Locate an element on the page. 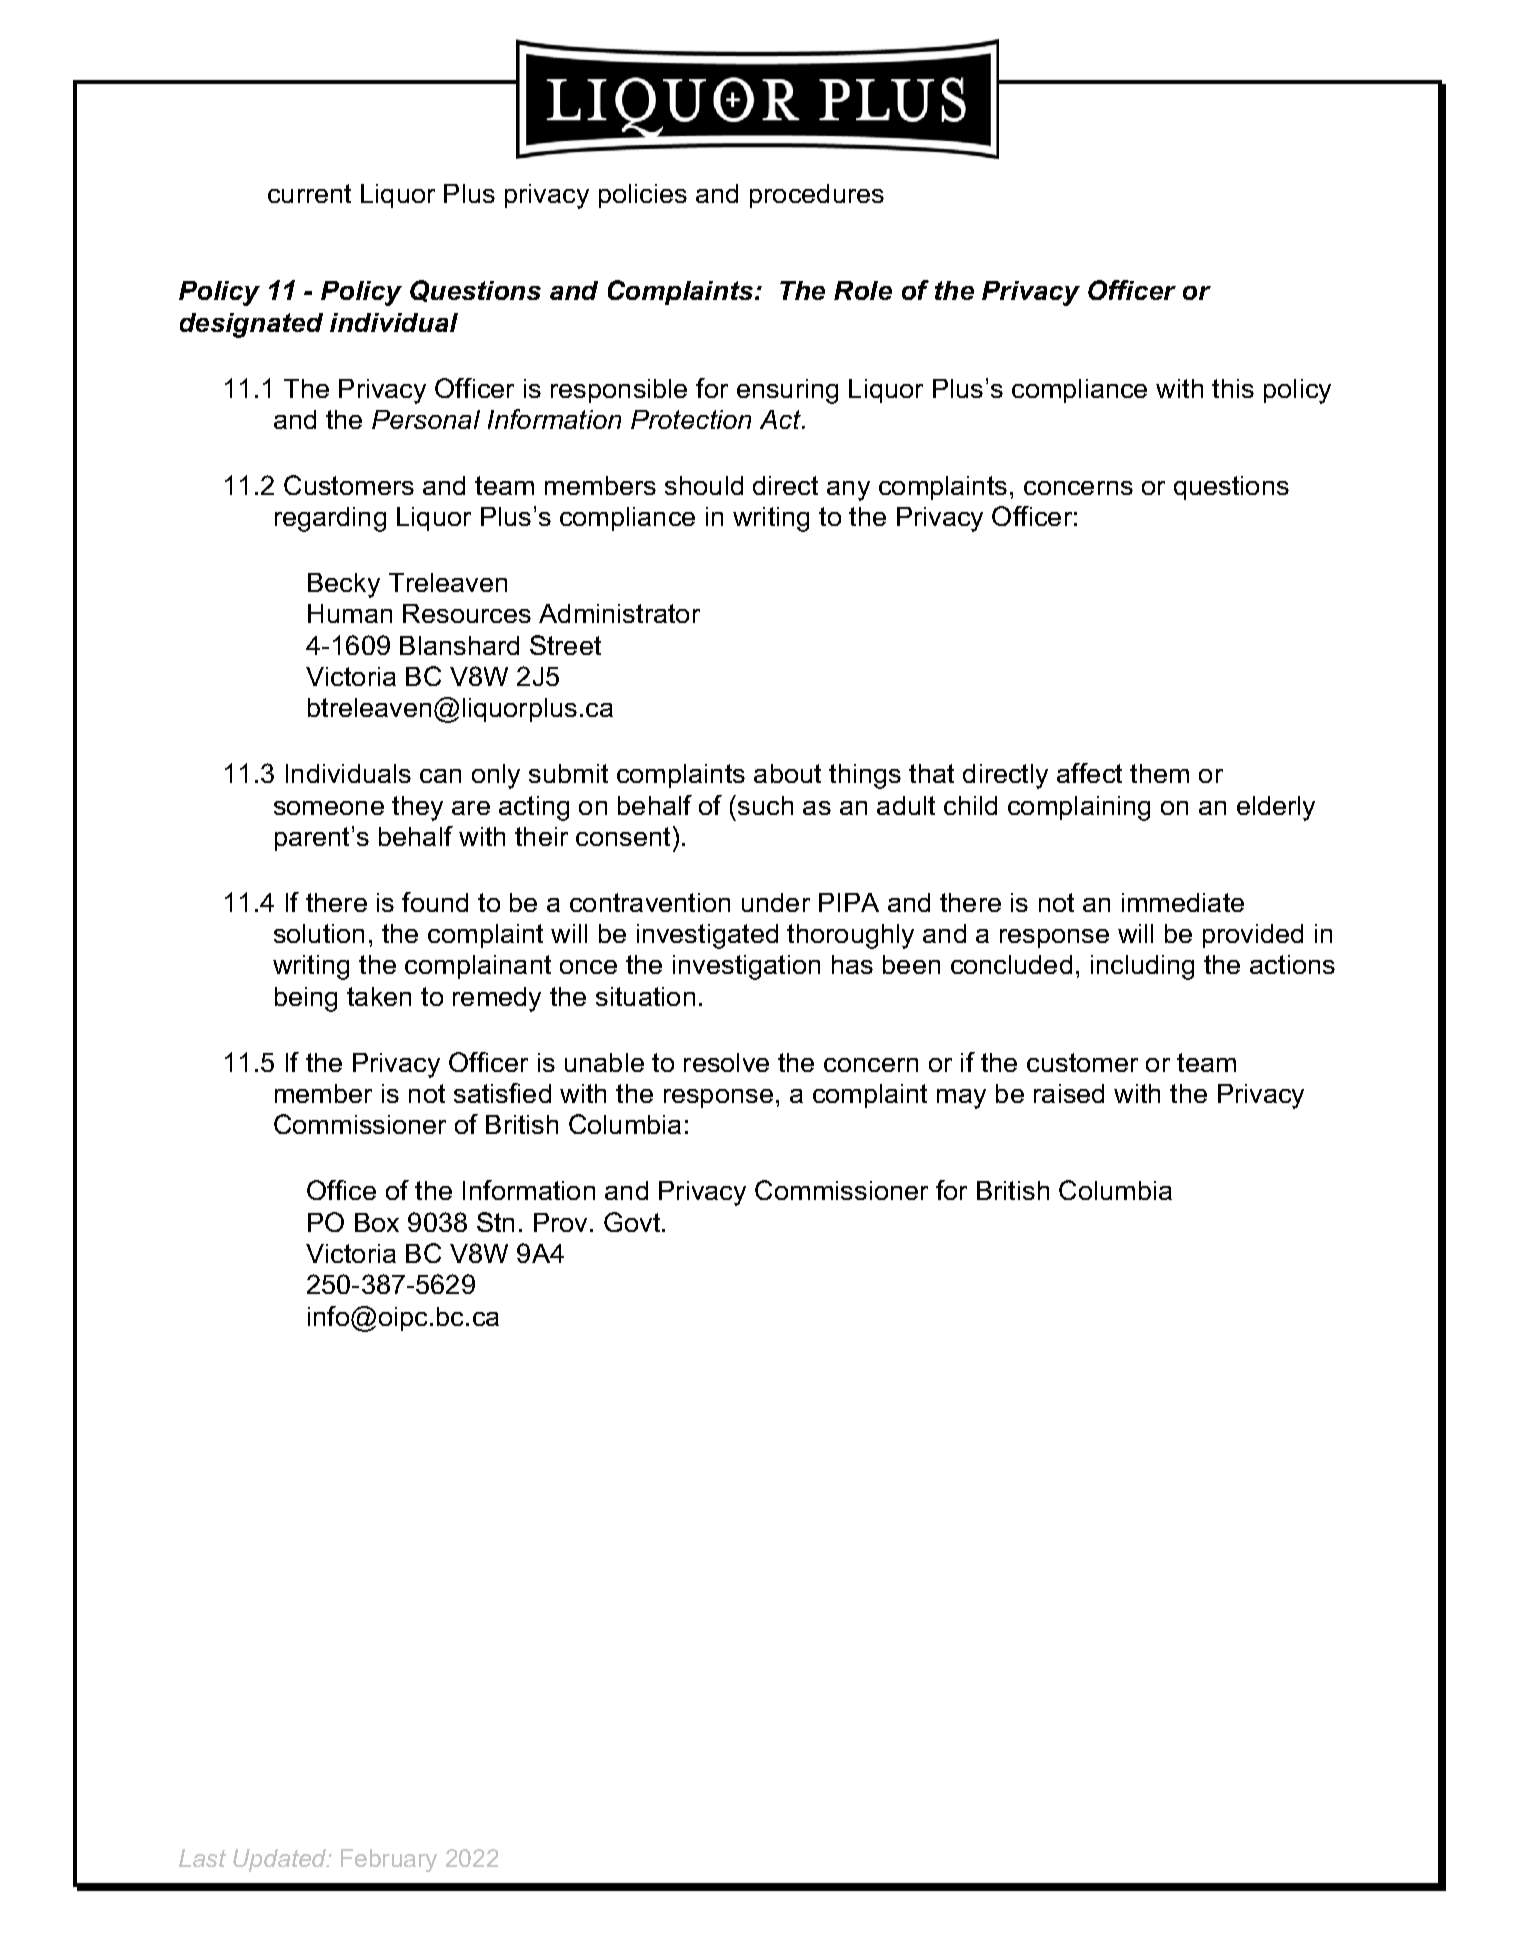 Image resolution: width=1515 pixels, height=1960 pixels. procedures is located at coordinates (817, 196).
